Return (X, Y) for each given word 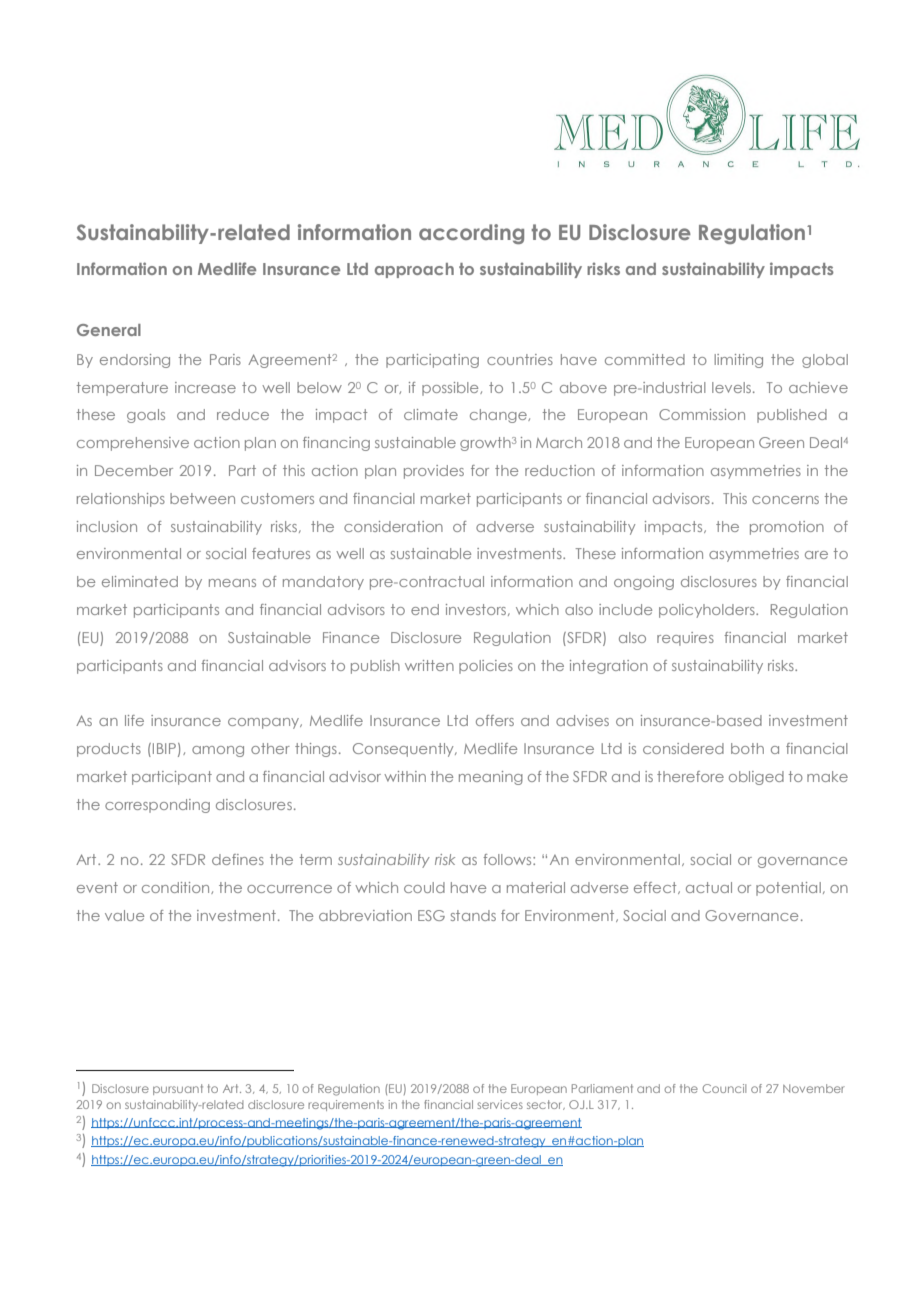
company (264, 723)
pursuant (178, 1089)
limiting (738, 361)
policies (486, 667)
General (109, 330)
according (471, 234)
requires (685, 639)
